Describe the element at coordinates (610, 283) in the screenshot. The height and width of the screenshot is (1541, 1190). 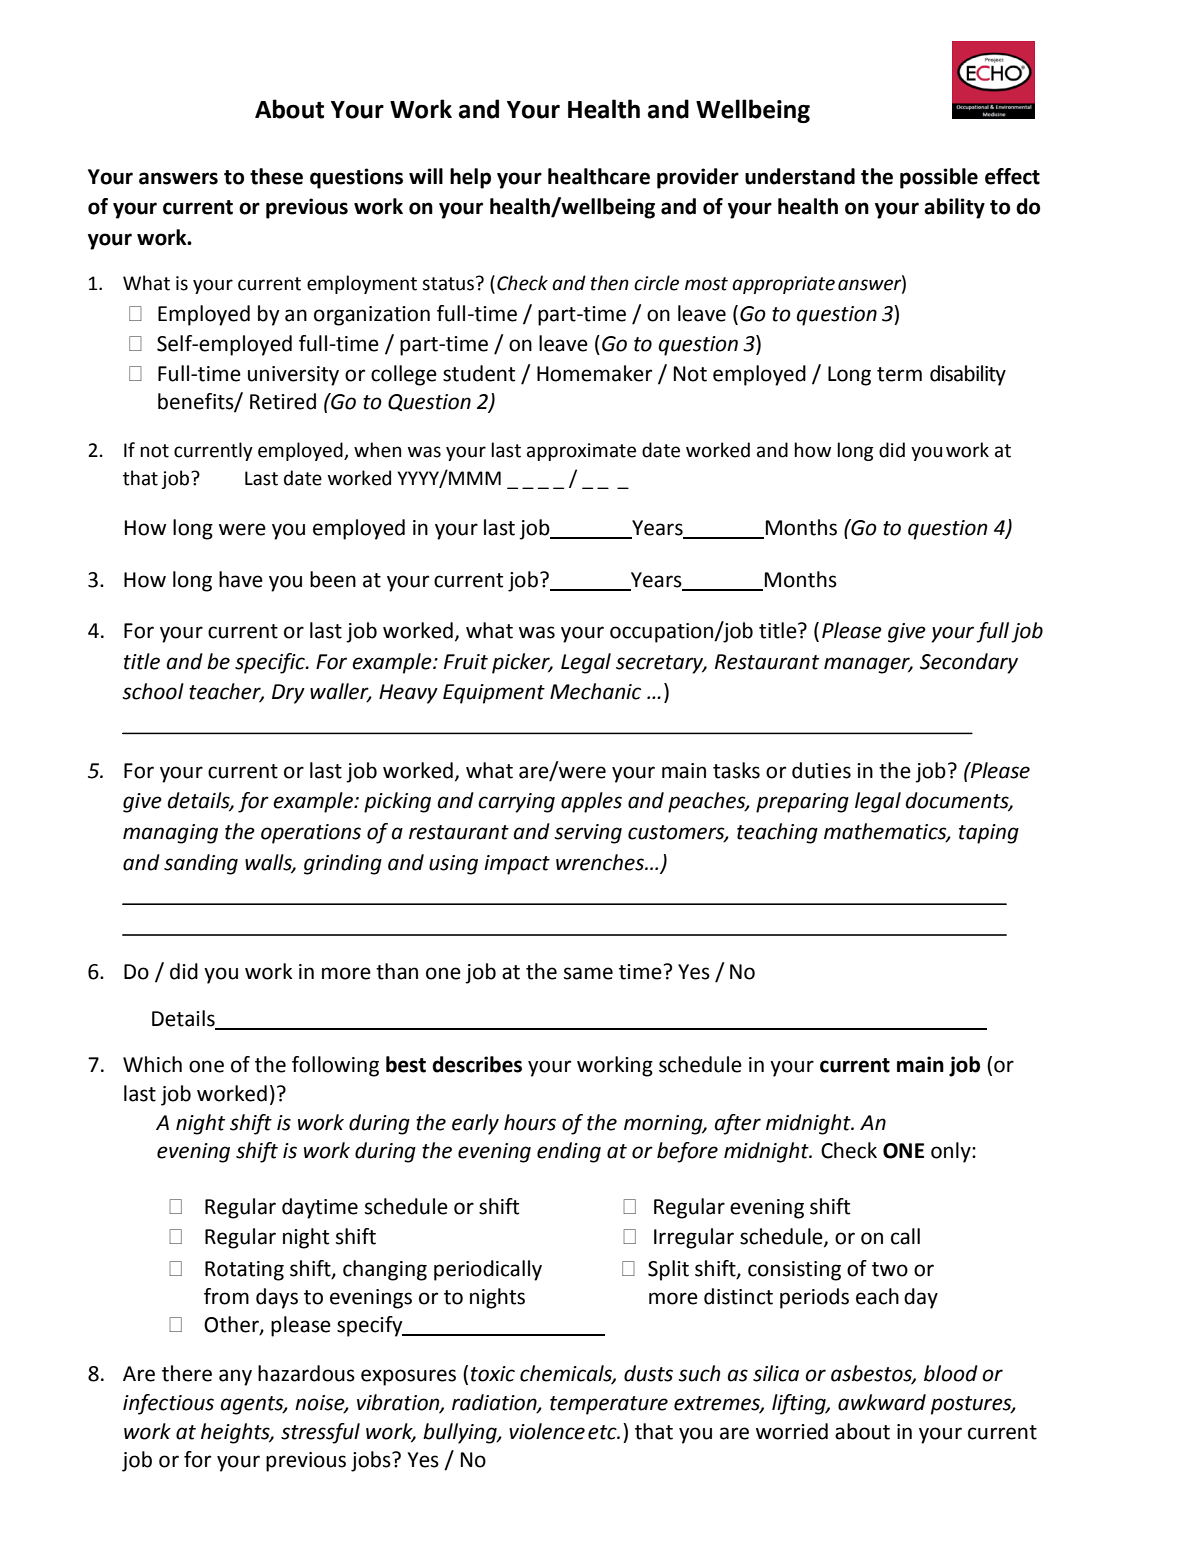
I see `then` at that location.
